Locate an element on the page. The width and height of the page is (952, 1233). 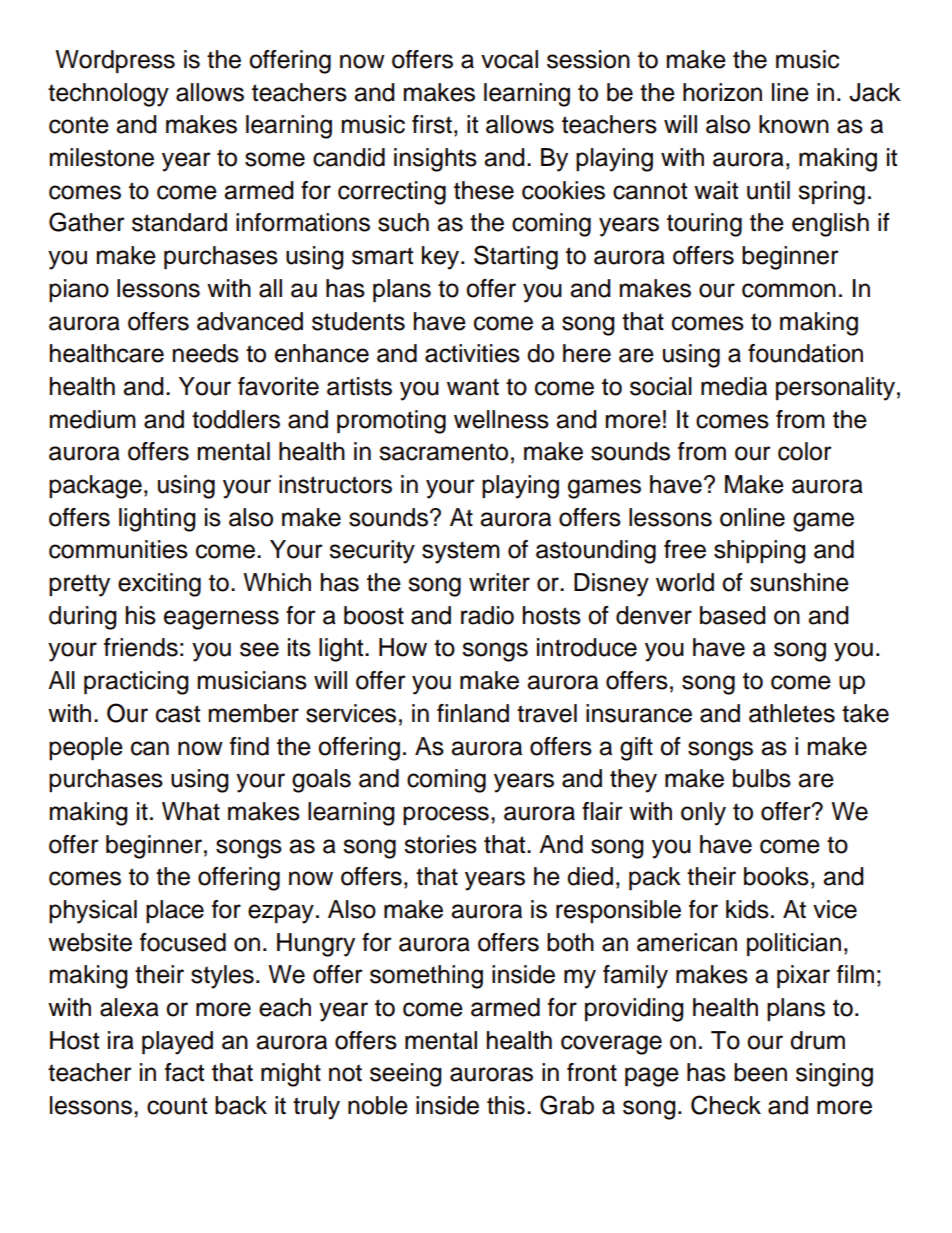
known is located at coordinates (794, 124).
